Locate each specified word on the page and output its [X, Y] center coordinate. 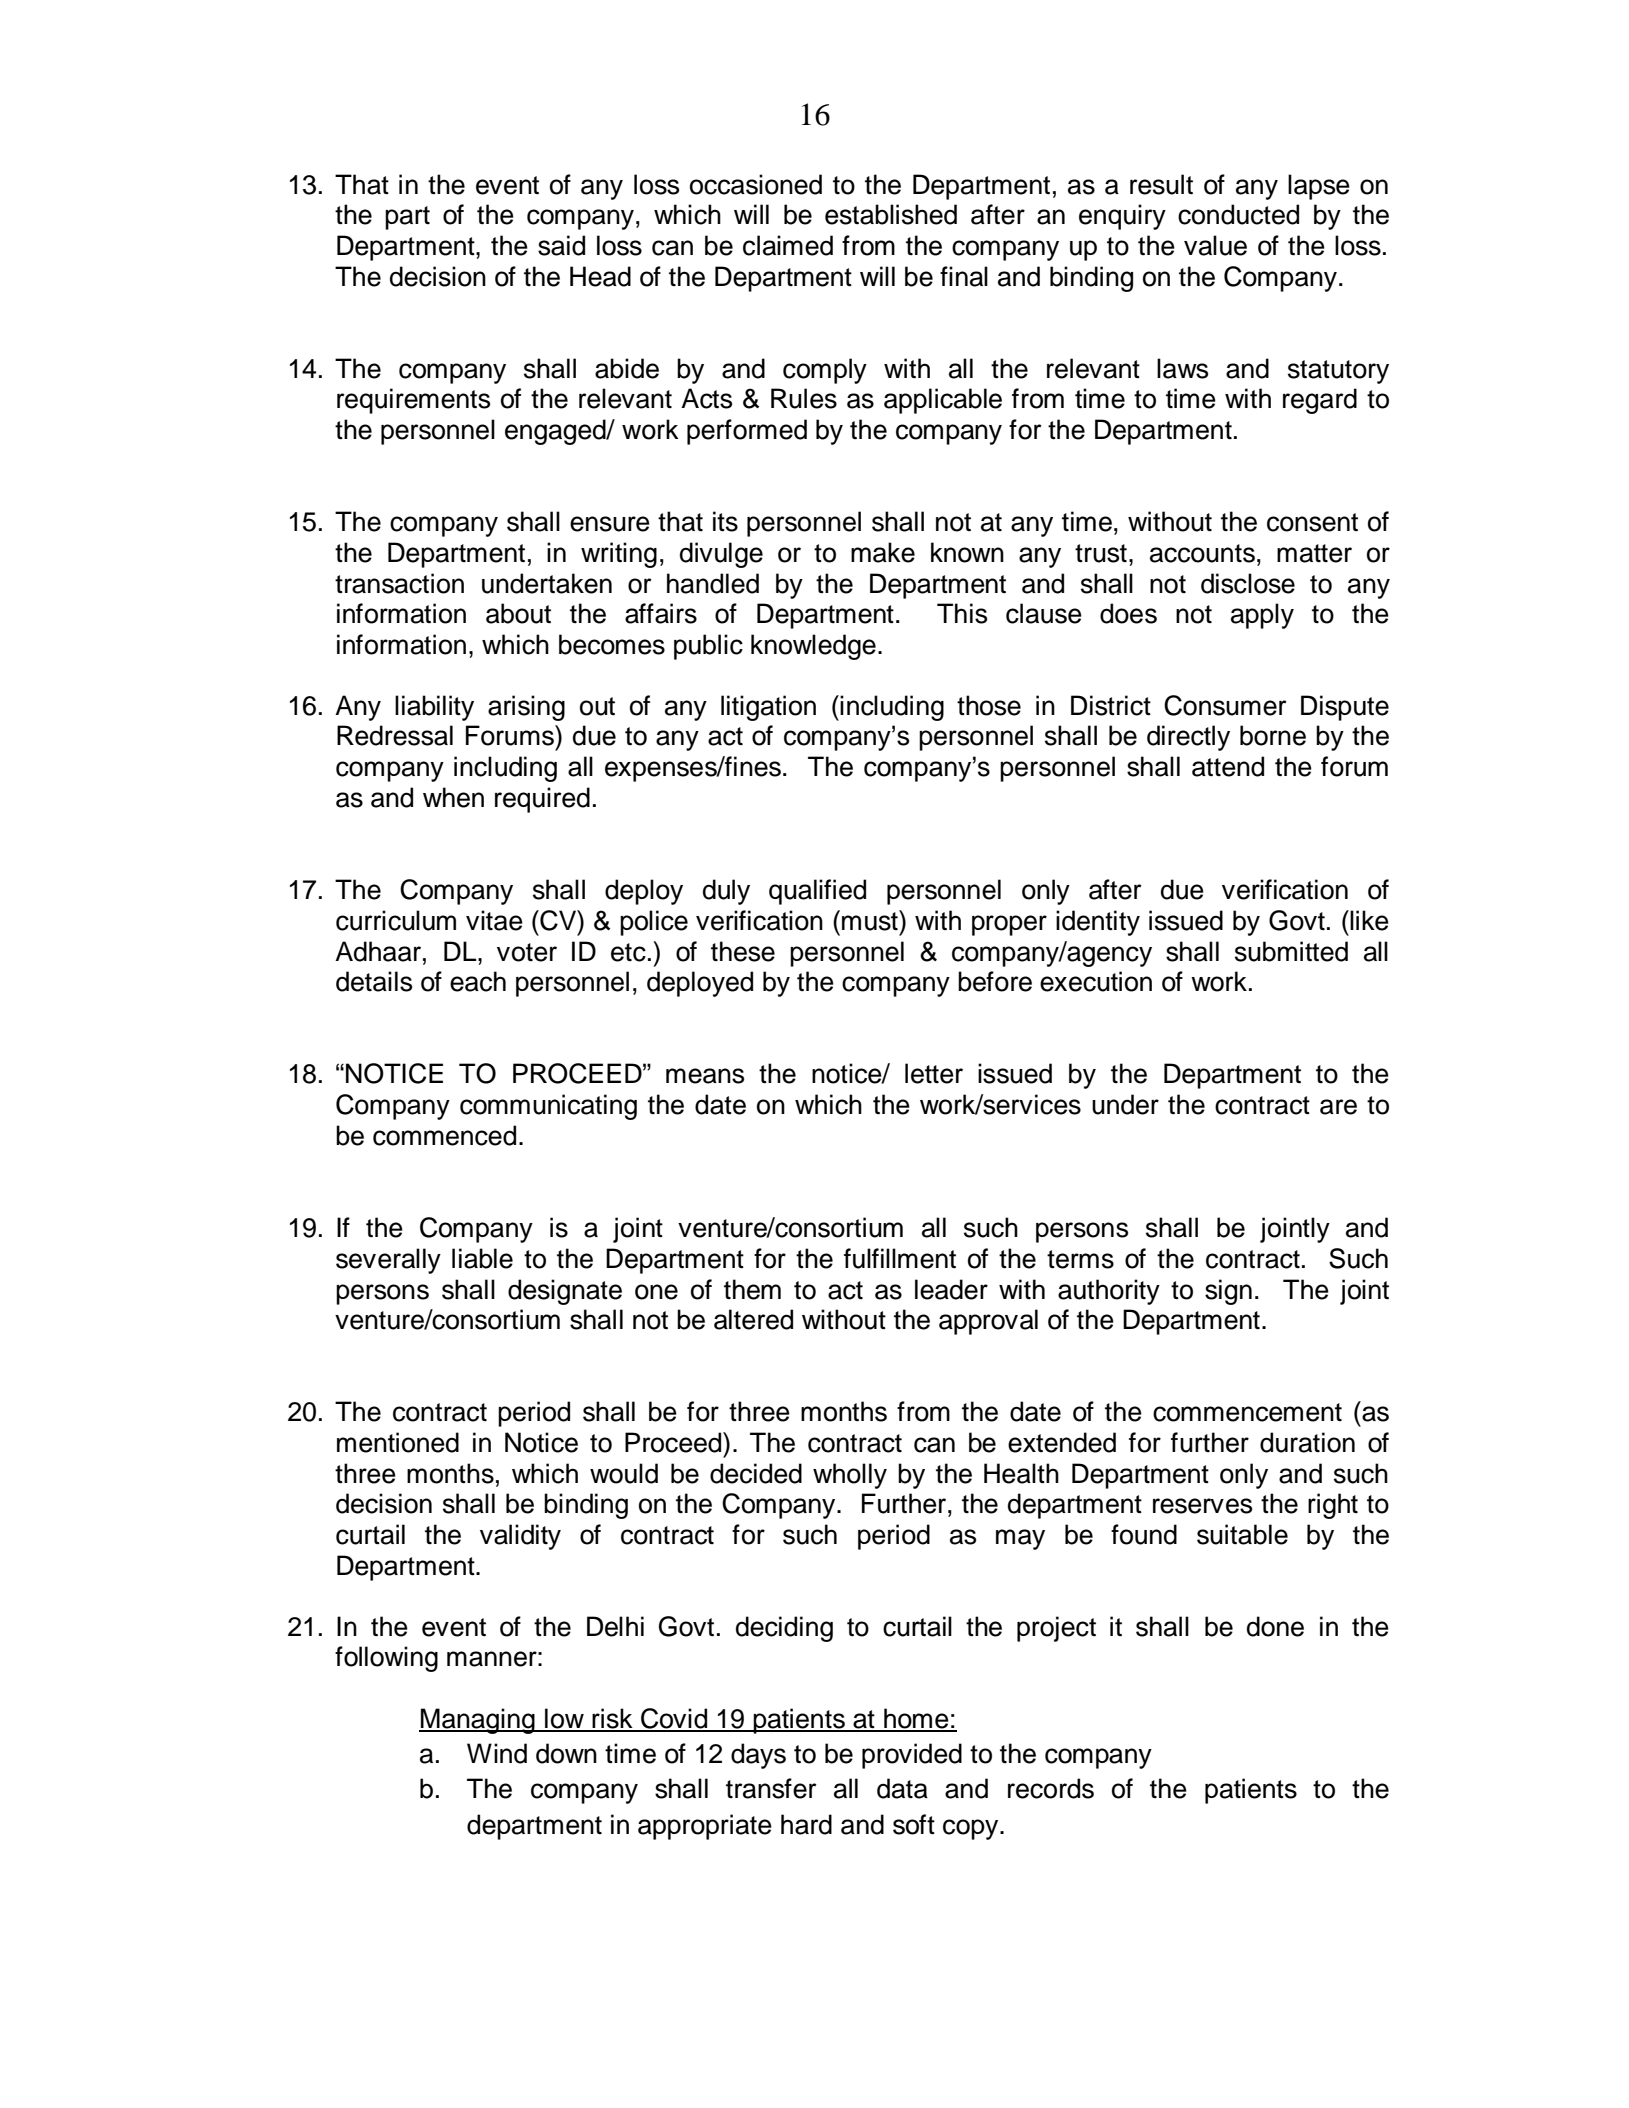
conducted [1238, 214]
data [902, 1788]
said [561, 245]
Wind [497, 1753]
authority [1109, 1292]
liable [482, 1258]
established [891, 214]
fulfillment [900, 1258]
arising [526, 708]
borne [1273, 735]
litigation [768, 708]
